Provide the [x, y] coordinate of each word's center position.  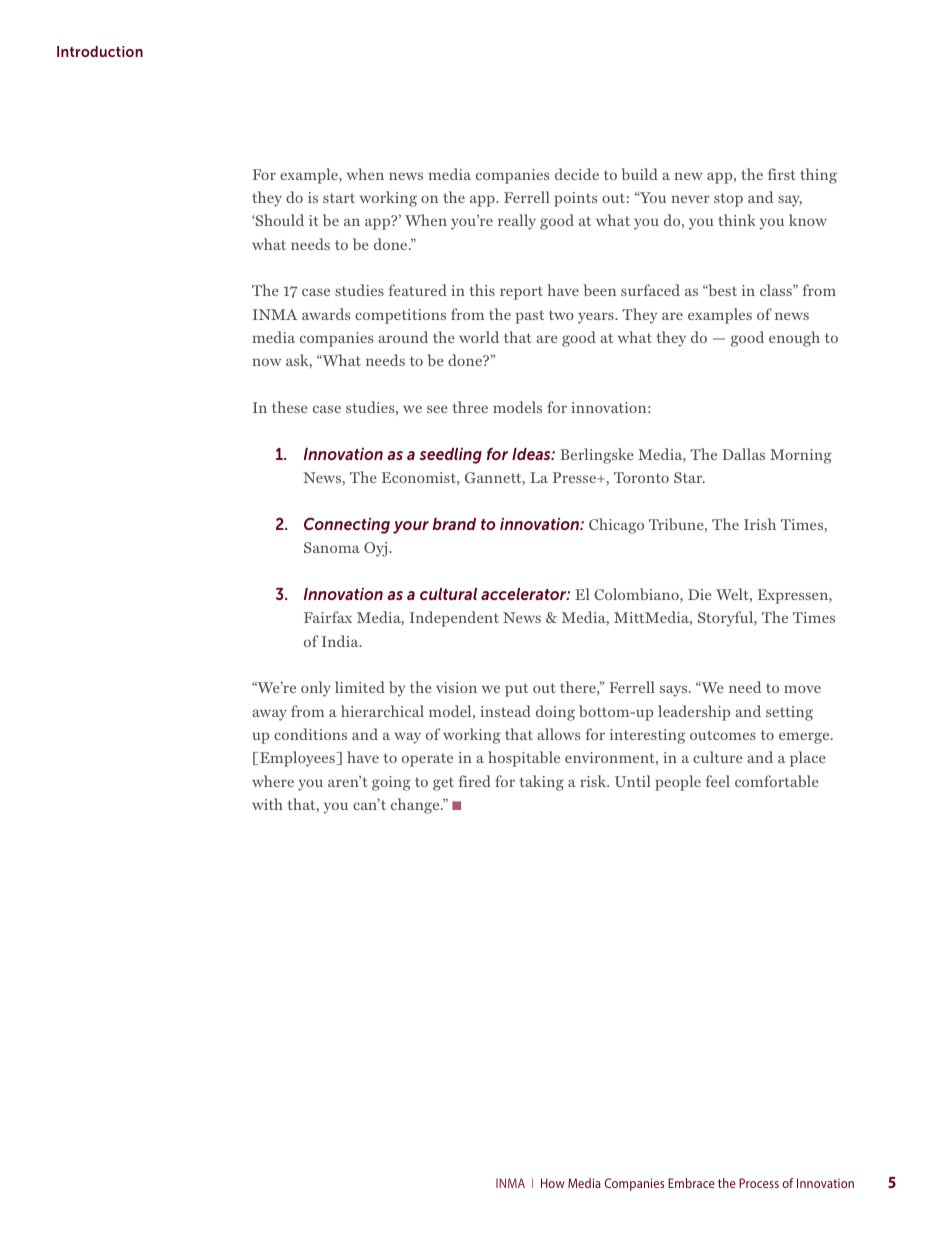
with [267, 804]
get [443, 784]
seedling [451, 456]
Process [759, 1183]
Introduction [100, 51]
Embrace [691, 1183]
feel [717, 781]
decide [577, 174]
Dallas [743, 454]
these [290, 407]
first [782, 174]
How [553, 1183]
